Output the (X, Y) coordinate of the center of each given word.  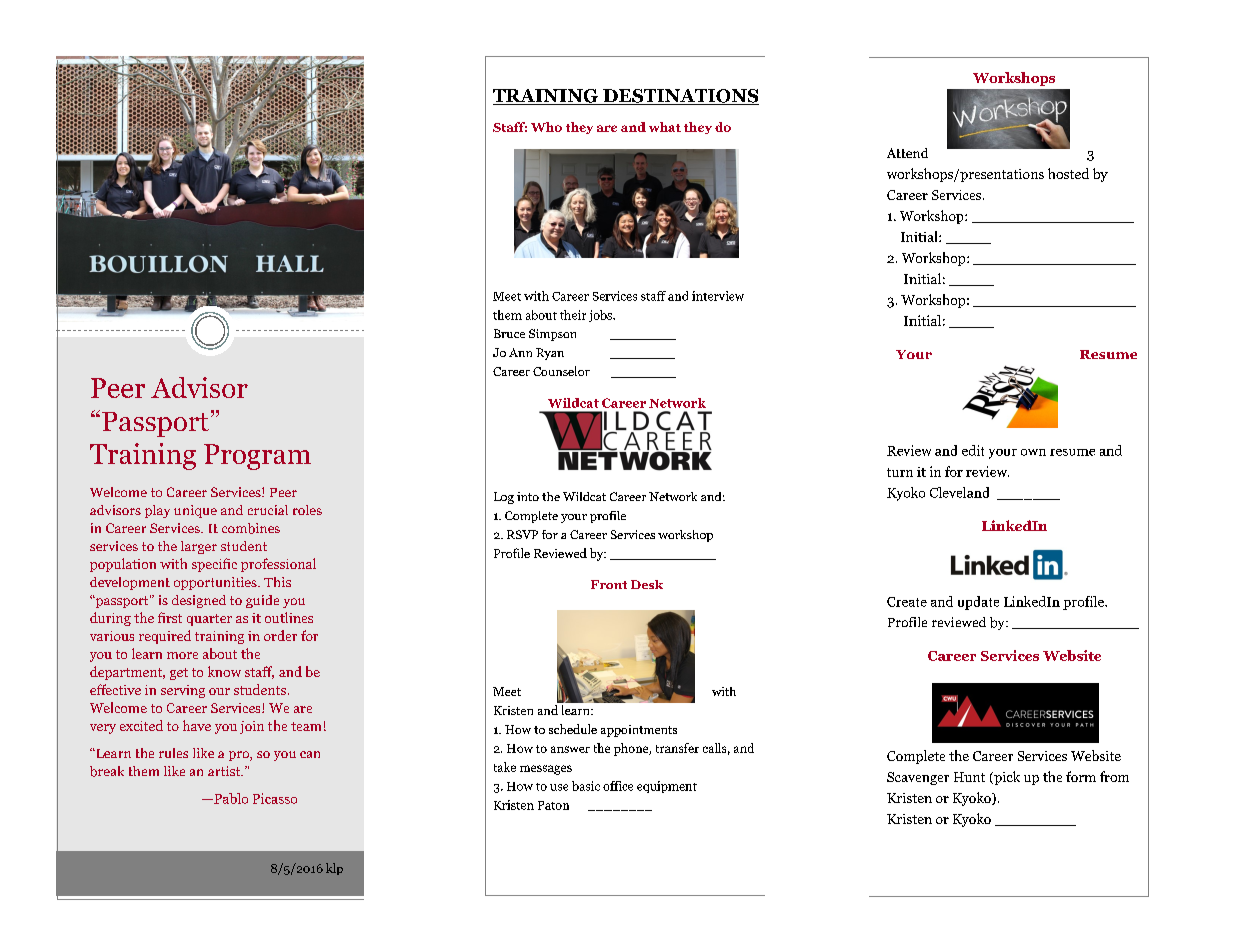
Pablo (230, 798)
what (665, 127)
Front (609, 584)
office (618, 786)
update (978, 603)
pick (1006, 778)
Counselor (561, 371)
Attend (907, 153)
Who (546, 127)
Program (257, 457)
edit (973, 450)
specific (214, 565)
